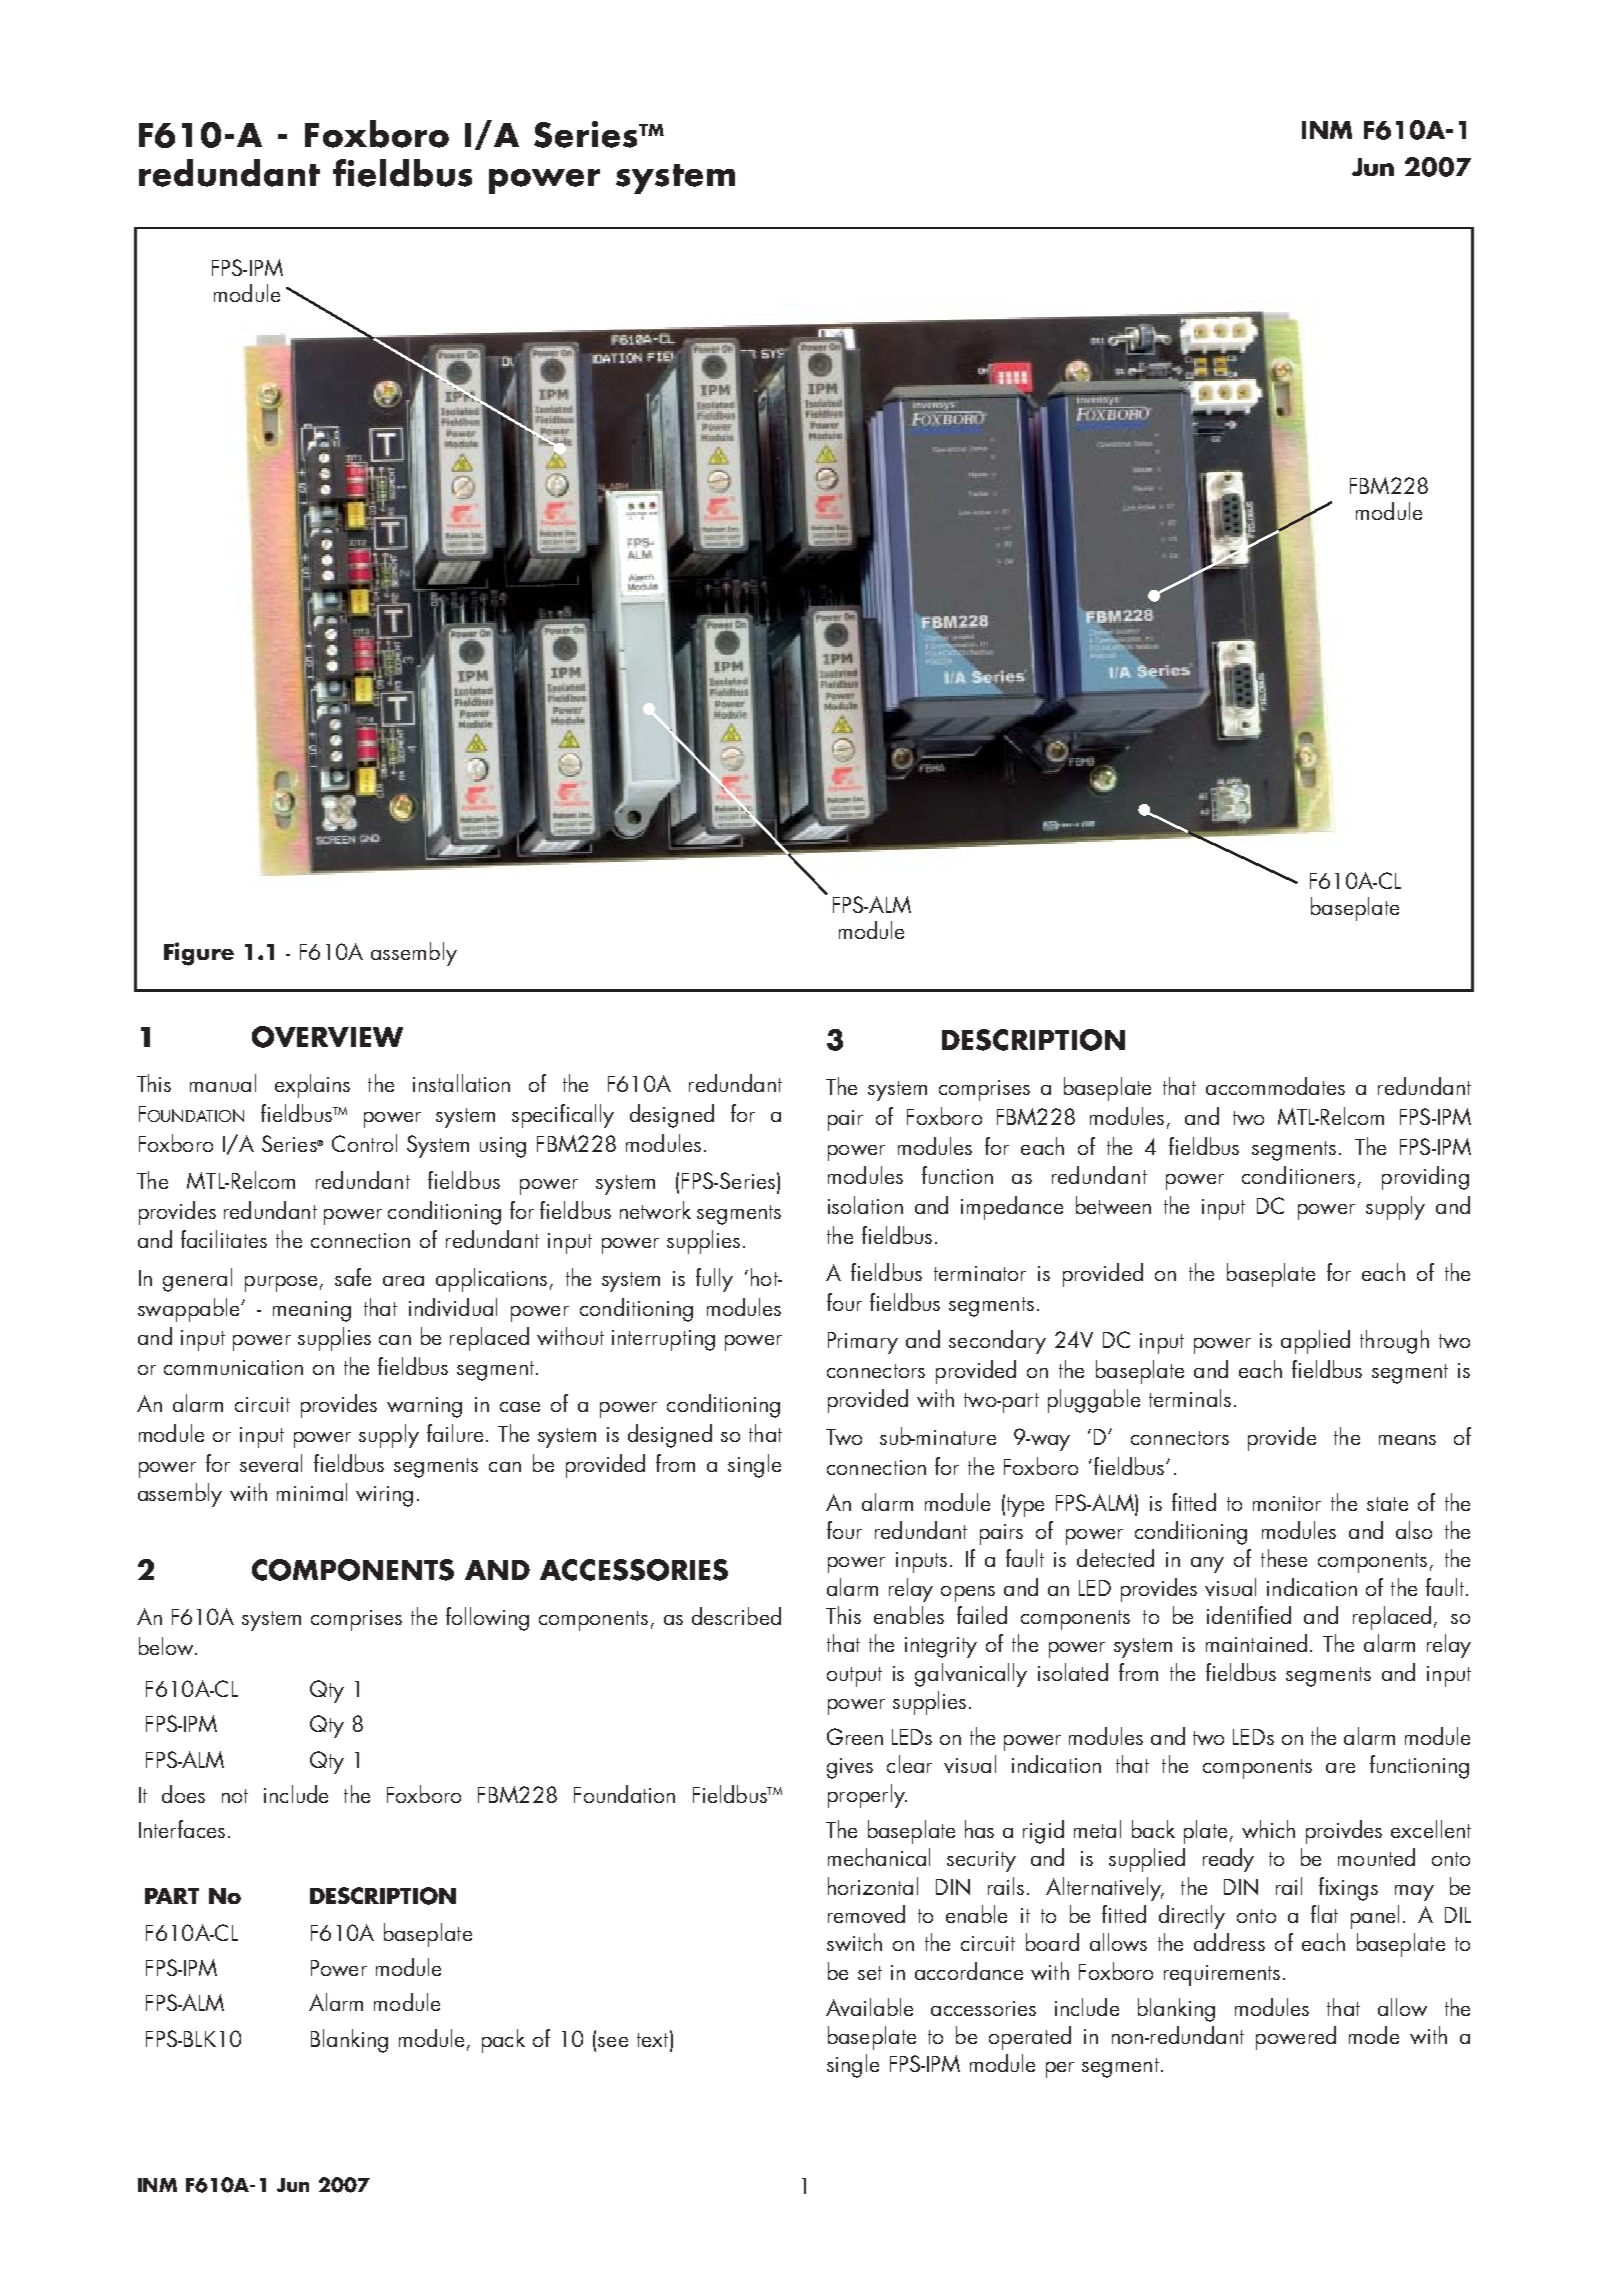 Image resolution: width=1608 pixels, height=2274 pixels. Describe the element at coordinates (1275, 1086) in the screenshot. I see `accommodates` at that location.
